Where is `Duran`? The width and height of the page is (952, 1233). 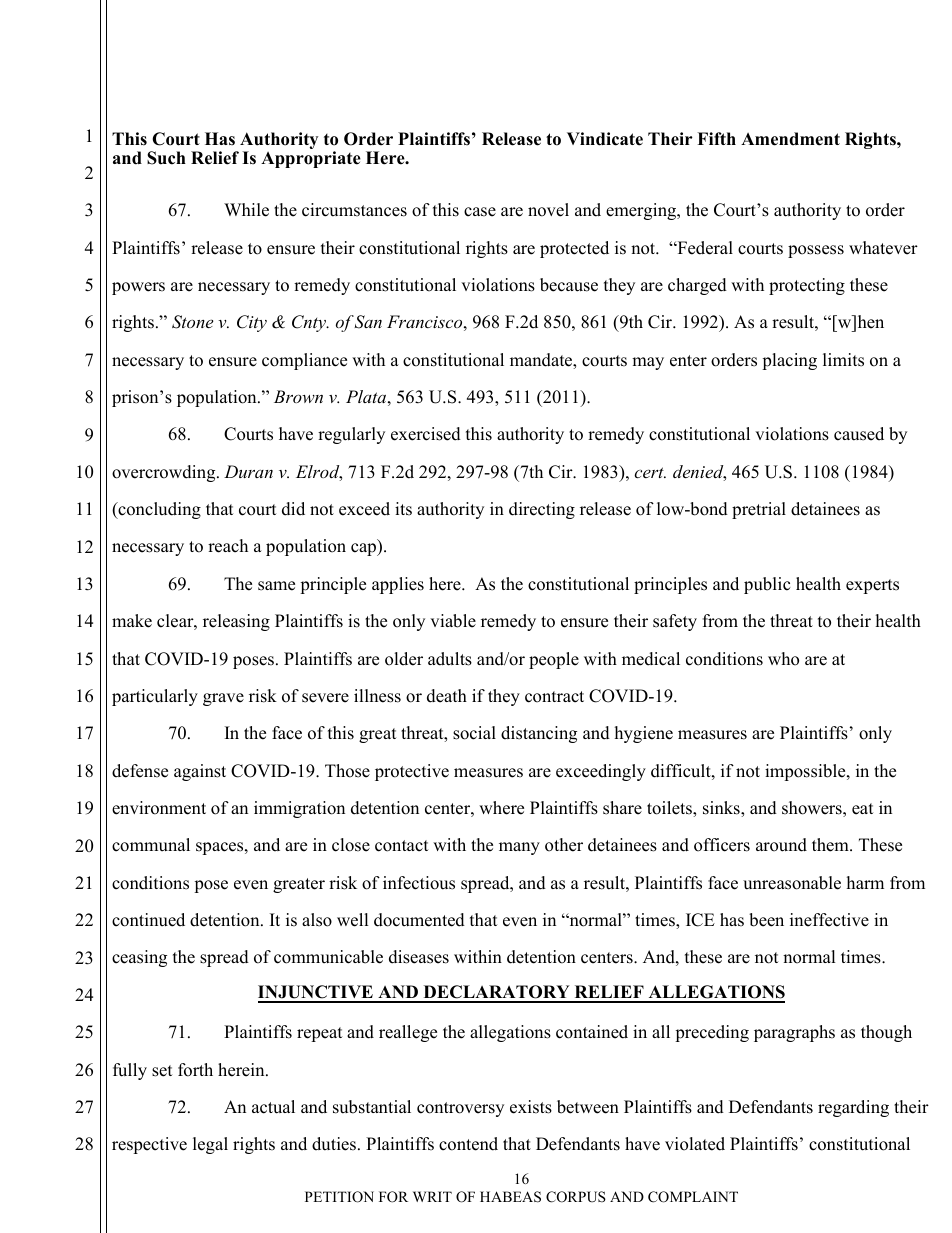 Duran is located at coordinates (248, 471).
